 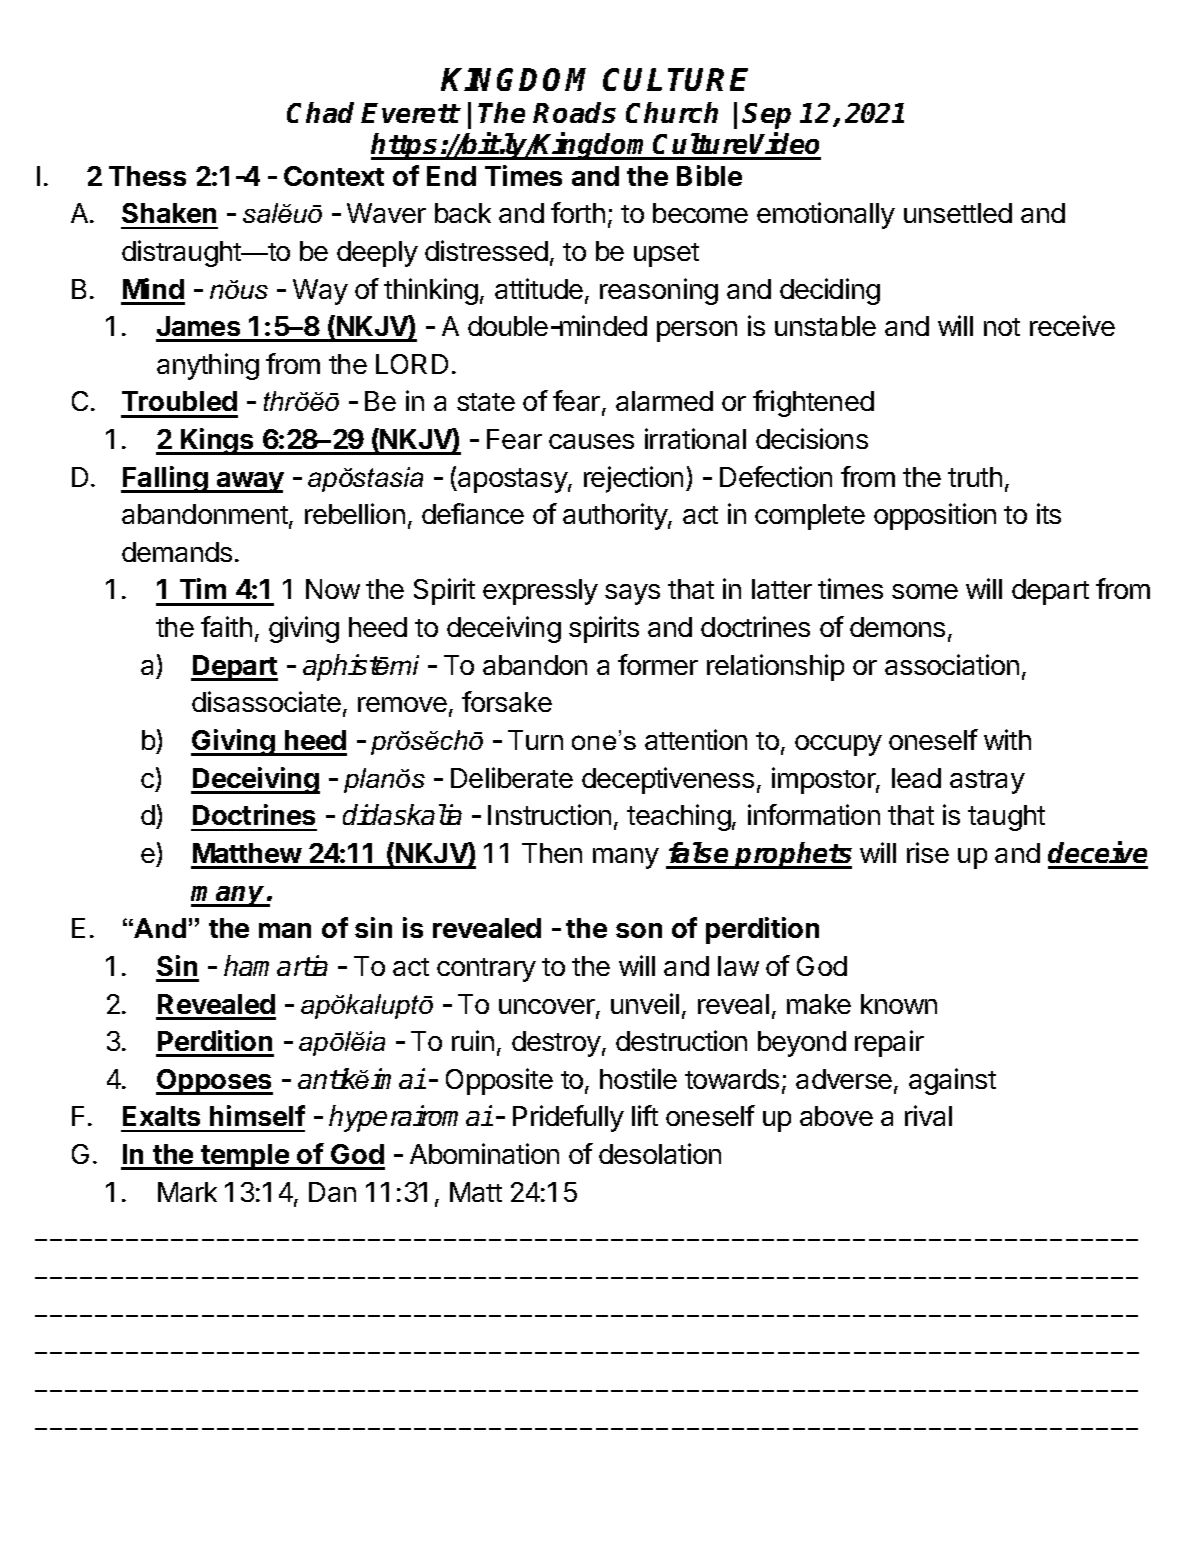 I want to click on rival, so click(x=928, y=1115).
